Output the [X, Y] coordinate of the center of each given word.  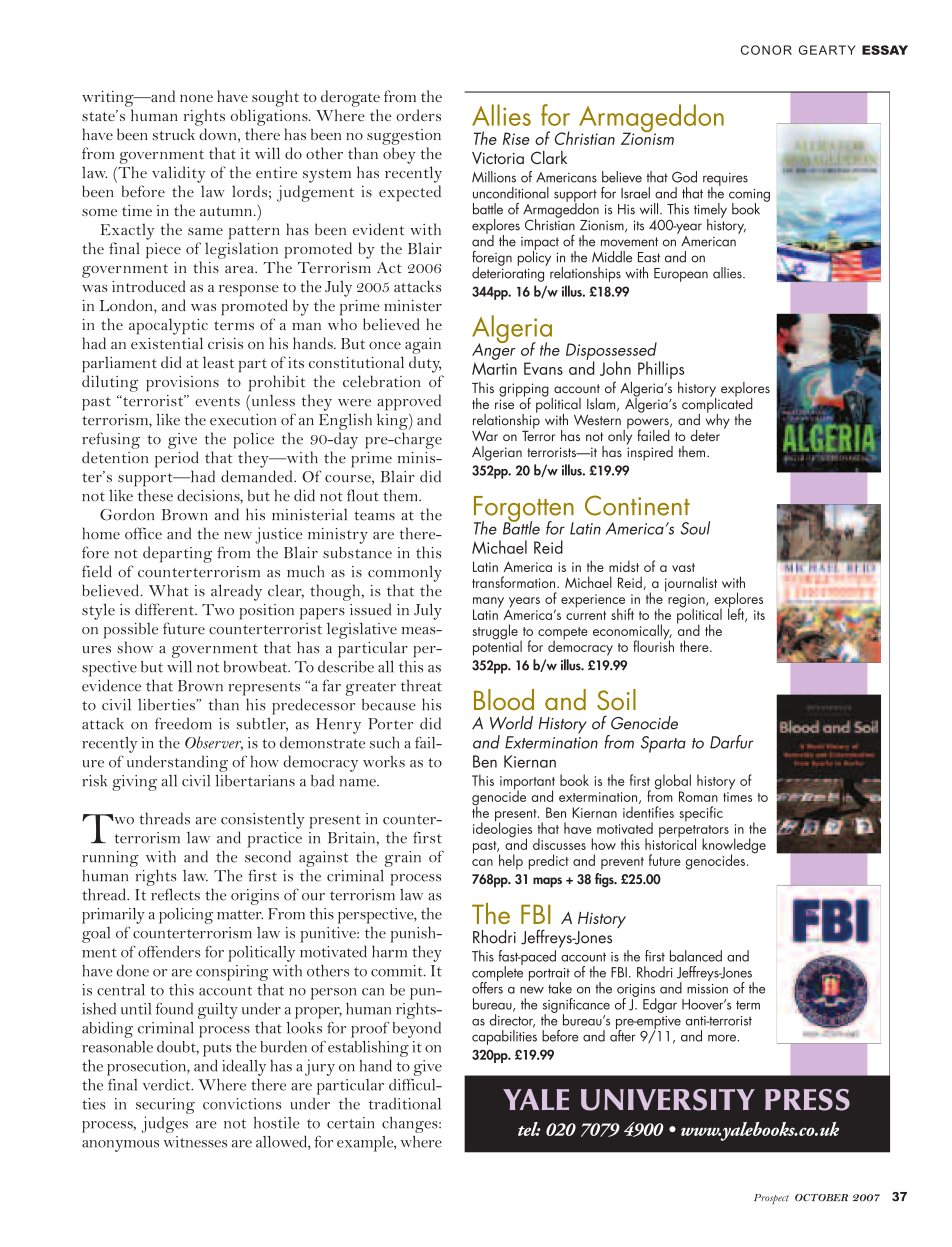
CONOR [766, 50]
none [196, 98]
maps [547, 882]
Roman [698, 796]
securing [165, 1106]
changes [411, 1125]
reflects [175, 894]
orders [418, 115]
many [488, 603]
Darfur [731, 742]
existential [167, 343]
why [718, 420]
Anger [494, 350]
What [169, 590]
